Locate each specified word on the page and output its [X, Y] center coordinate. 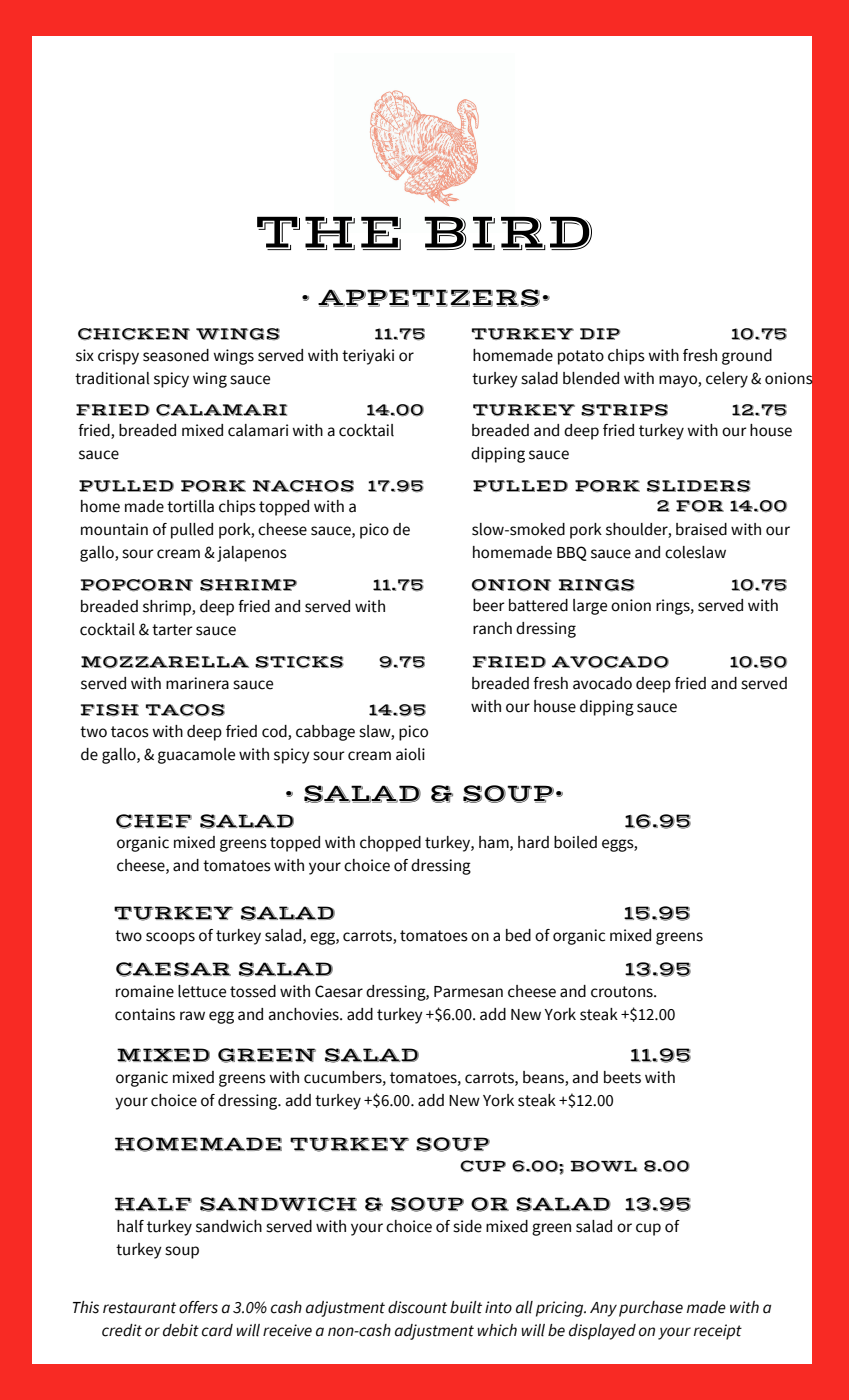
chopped [390, 844]
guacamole [196, 756]
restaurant [139, 1308]
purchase [651, 1309]
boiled [575, 842]
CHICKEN [134, 334]
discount [417, 1307]
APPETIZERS [429, 298]
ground [747, 357]
